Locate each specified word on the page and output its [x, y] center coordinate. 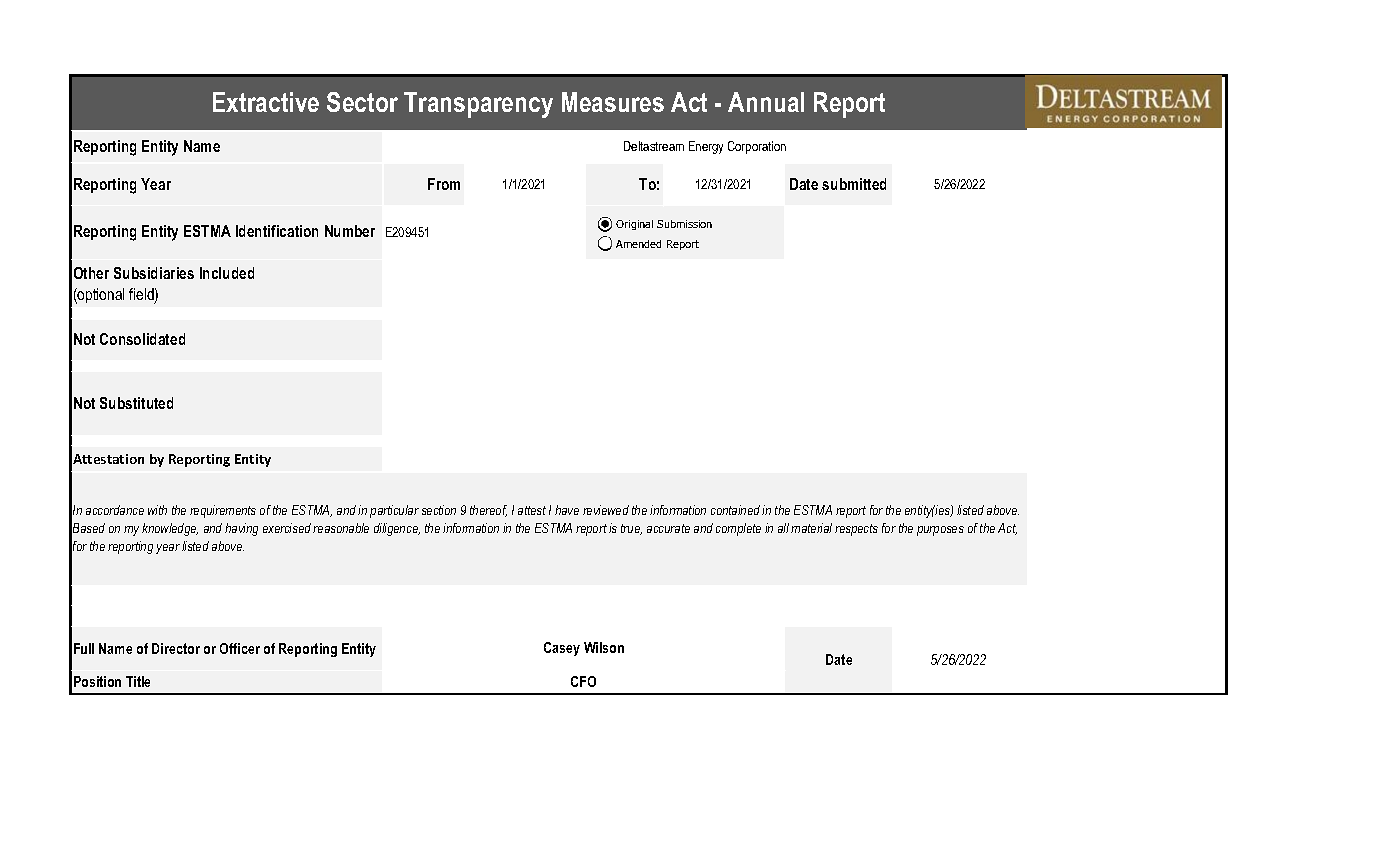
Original [634, 225]
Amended [638, 244]
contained [735, 510]
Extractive [266, 102]
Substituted [136, 403]
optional [100, 296]
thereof [488, 511]
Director [176, 648]
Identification [277, 231]
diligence [397, 529]
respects [856, 530]
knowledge [170, 529]
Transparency [478, 105]
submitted [854, 184]
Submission [684, 224]
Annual [766, 102]
